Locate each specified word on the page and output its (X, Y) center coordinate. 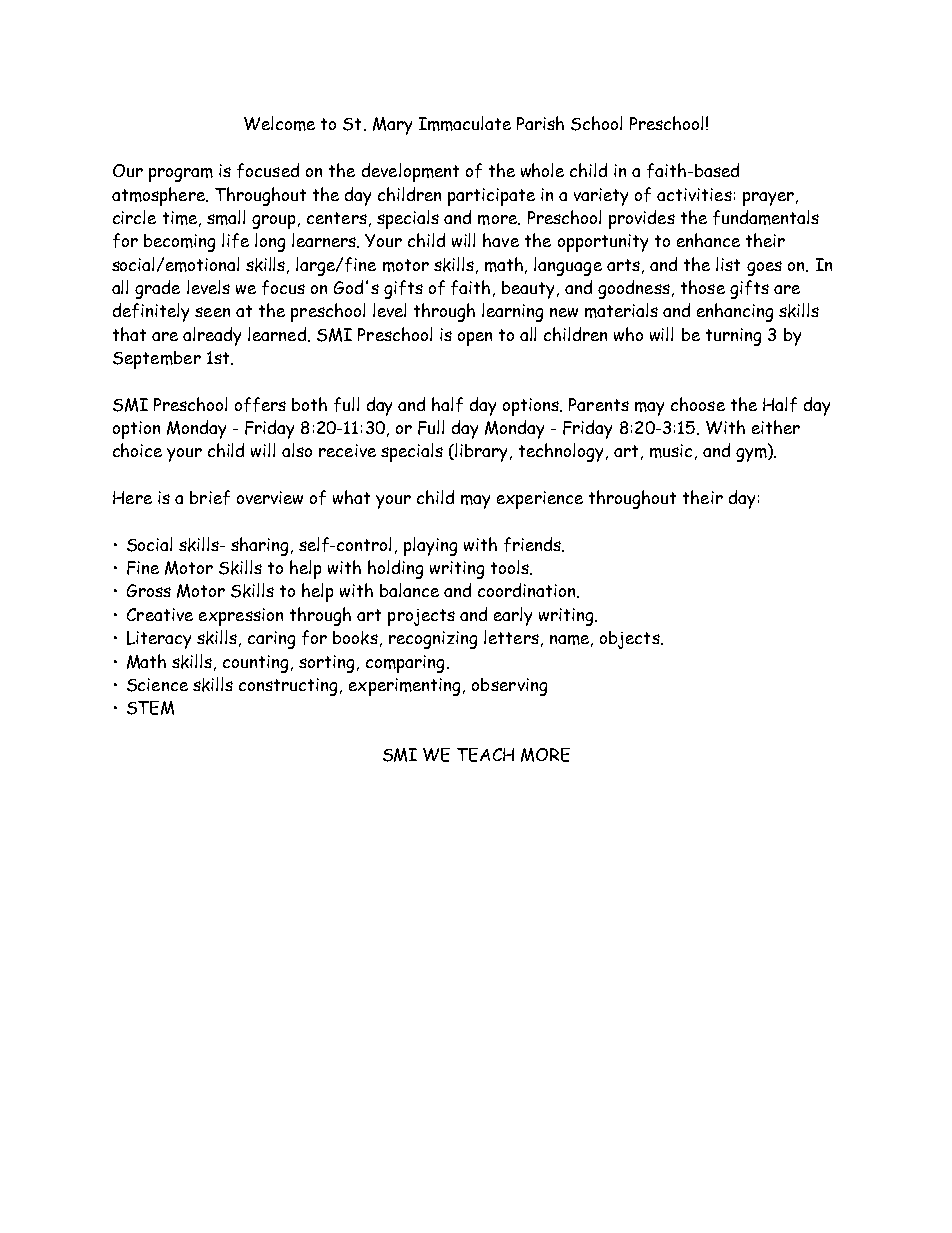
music (671, 451)
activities (694, 194)
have (501, 240)
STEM (150, 708)
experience (540, 500)
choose (698, 404)
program (181, 175)
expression (241, 617)
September (157, 360)
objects (631, 640)
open (475, 339)
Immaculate (465, 123)
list (728, 264)
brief (210, 497)
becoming (179, 243)
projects (421, 617)
